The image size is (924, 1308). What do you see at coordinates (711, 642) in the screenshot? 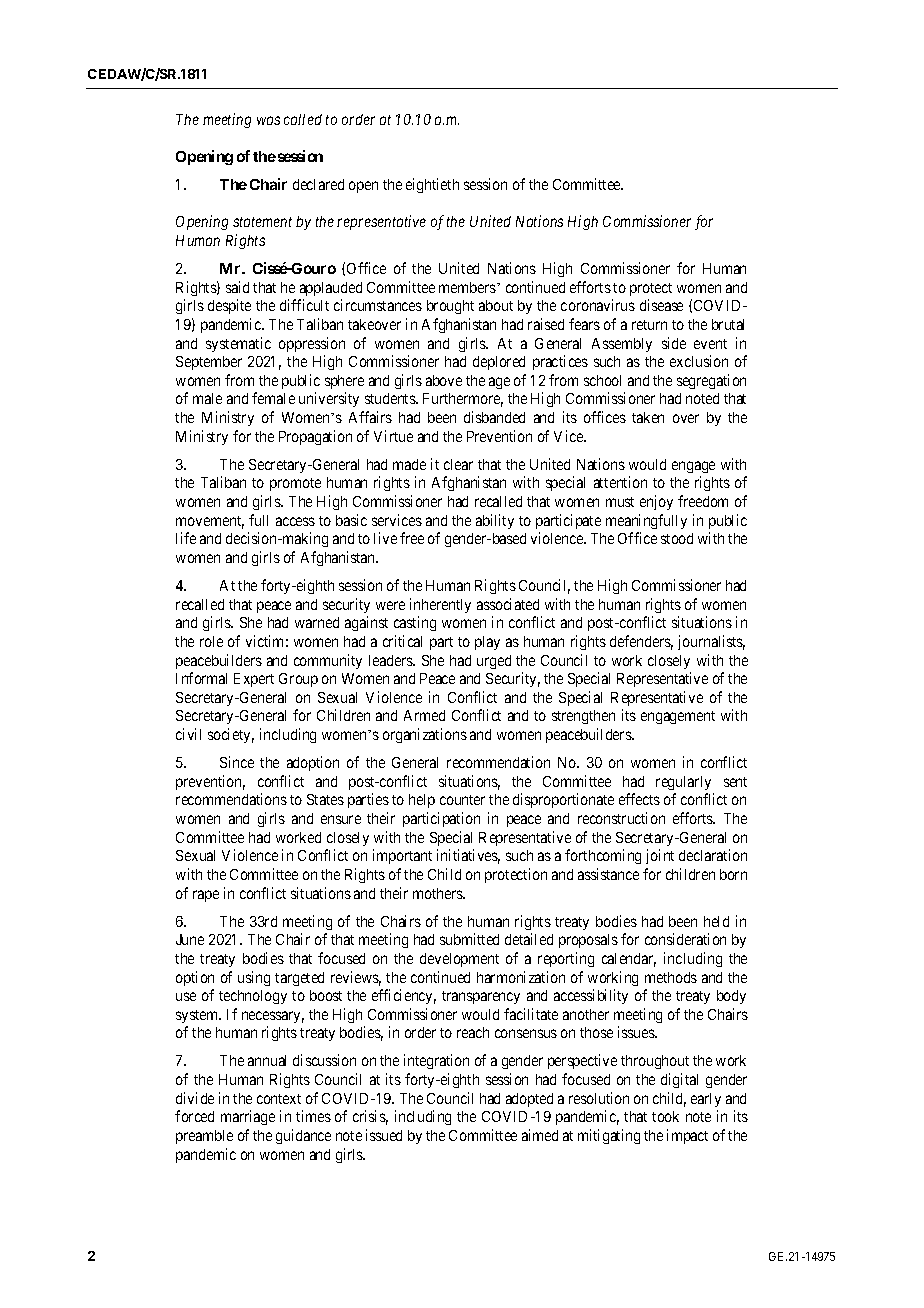
I see `journalists` at bounding box center [711, 642].
